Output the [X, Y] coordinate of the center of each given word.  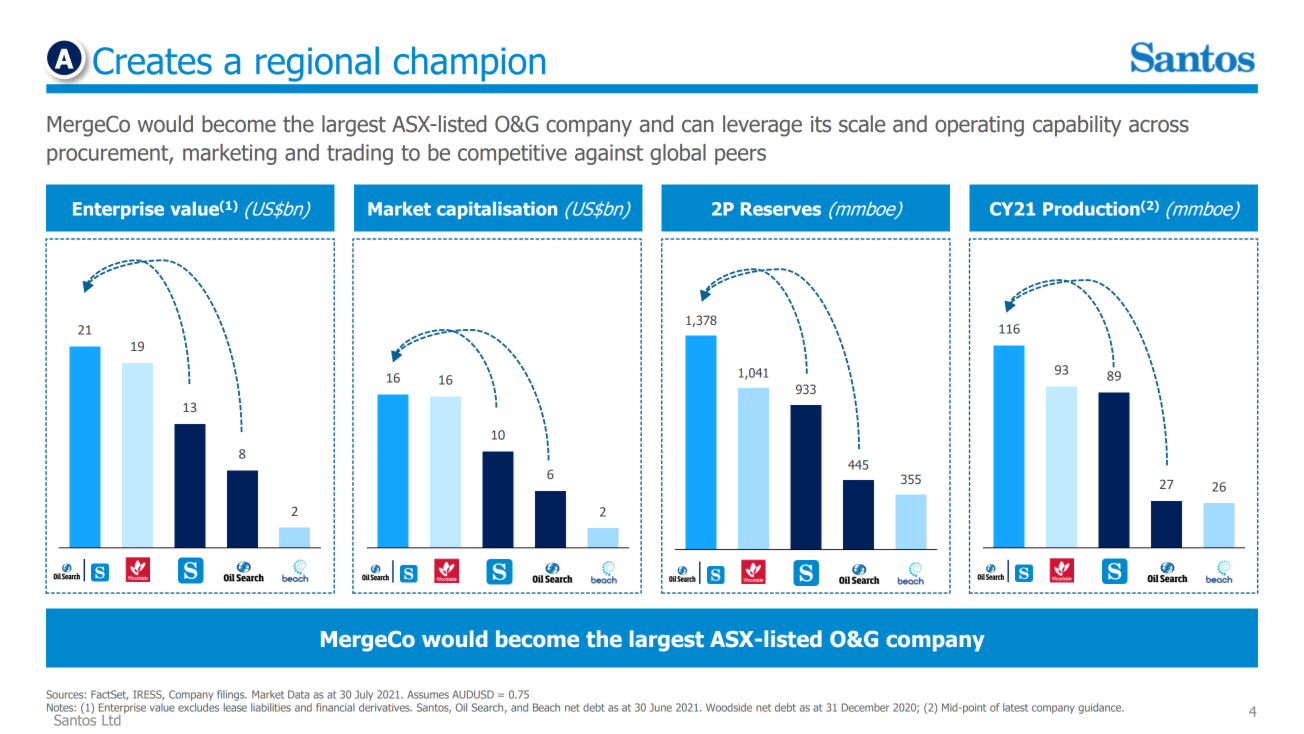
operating [979, 126]
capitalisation [497, 210]
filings [232, 695]
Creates [152, 61]
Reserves [781, 209]
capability [1077, 126]
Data [298, 694]
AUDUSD [473, 694]
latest [1015, 707]
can [698, 126]
